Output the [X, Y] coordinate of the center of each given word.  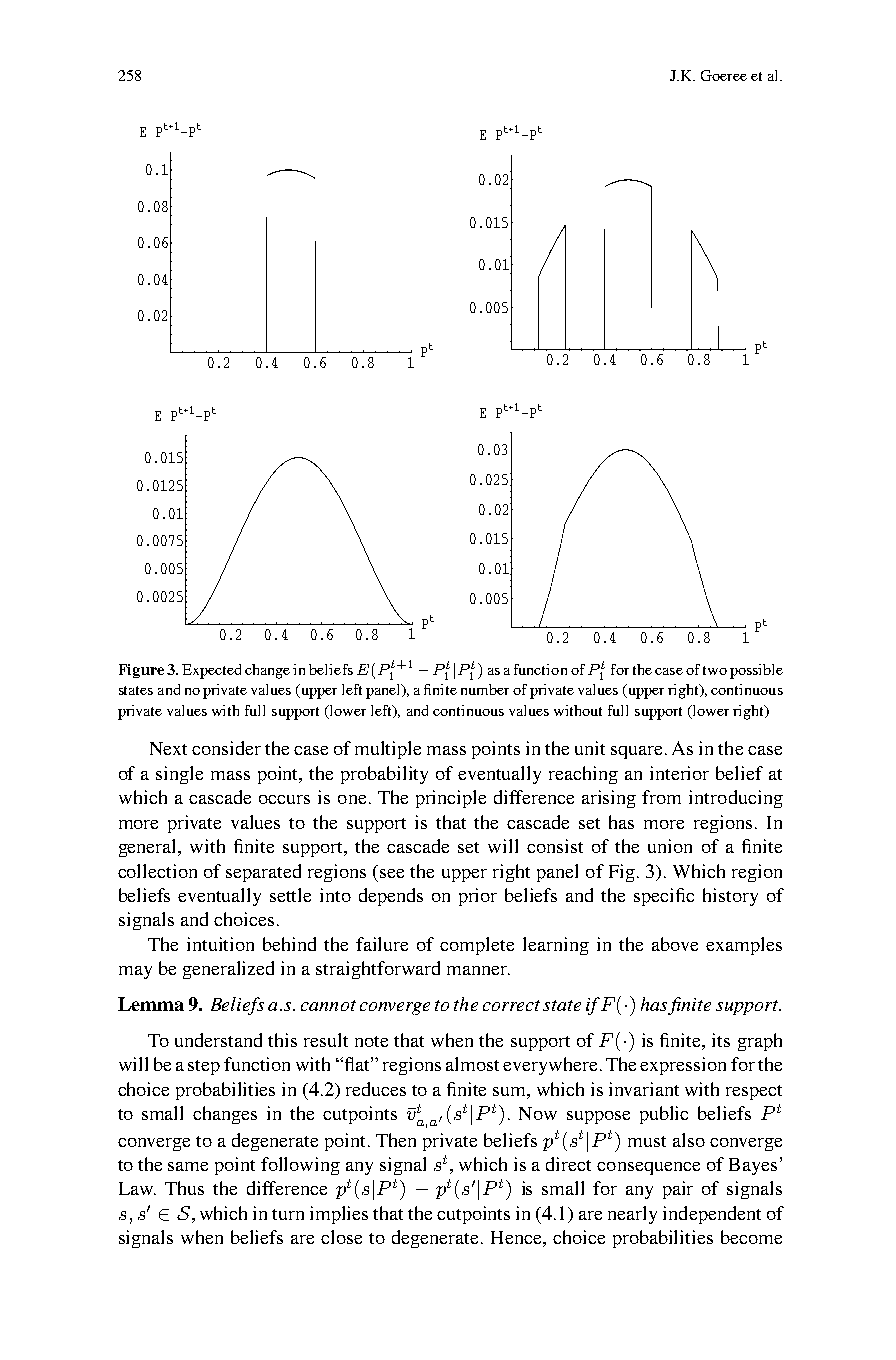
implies [339, 1215]
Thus [184, 1188]
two [715, 670]
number [485, 689]
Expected [211, 671]
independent [712, 1215]
